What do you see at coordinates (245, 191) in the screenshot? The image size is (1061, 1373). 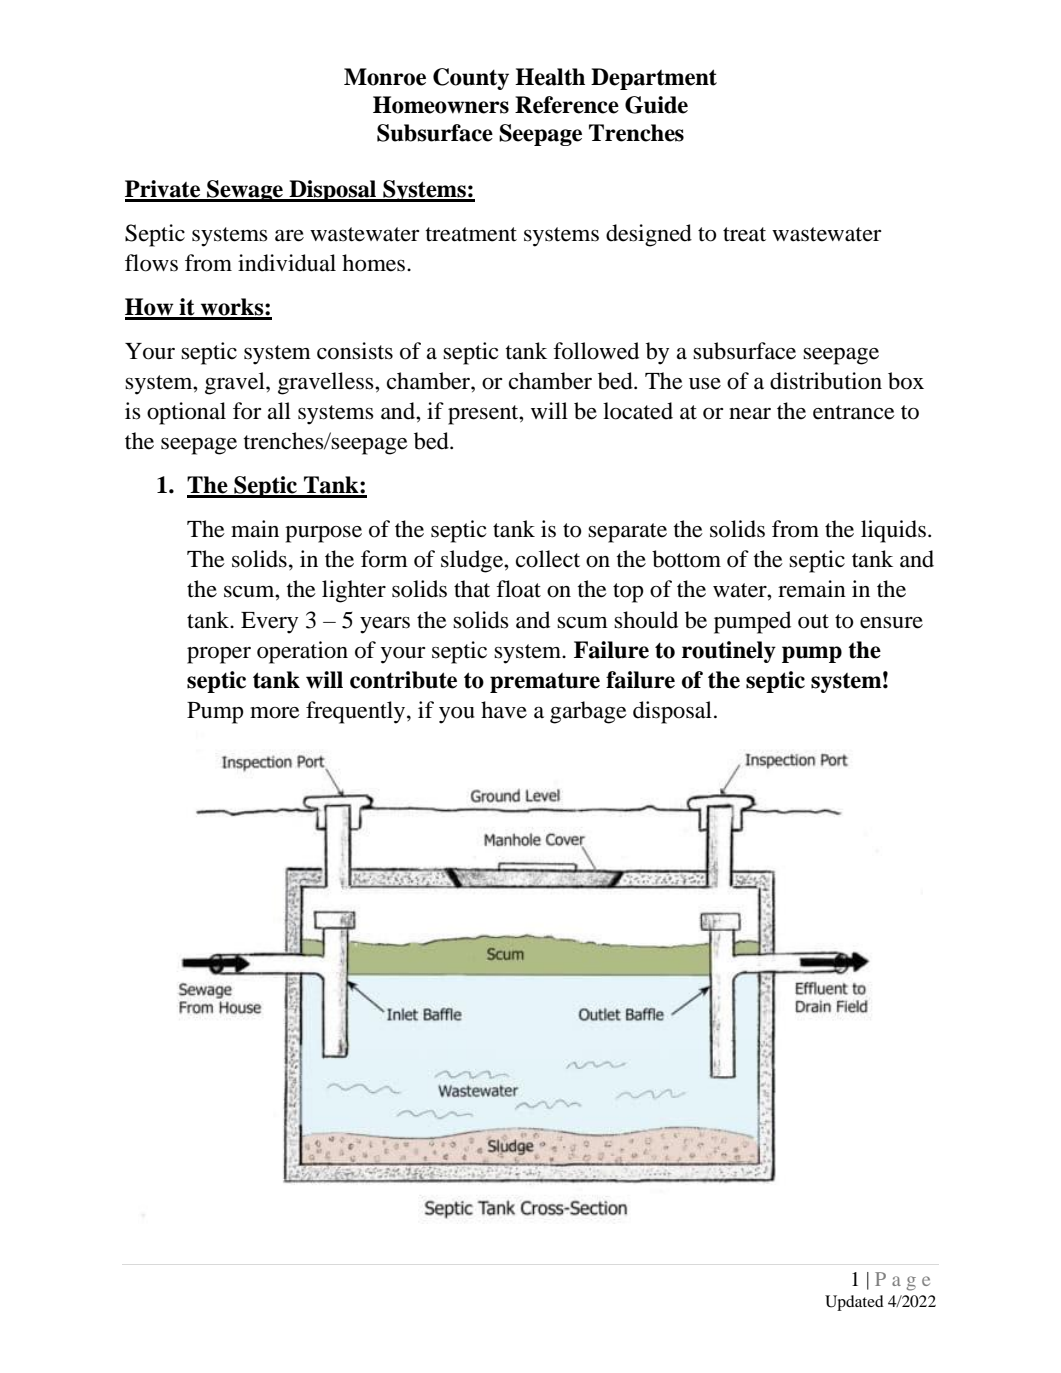 I see `Sewage` at bounding box center [245, 191].
